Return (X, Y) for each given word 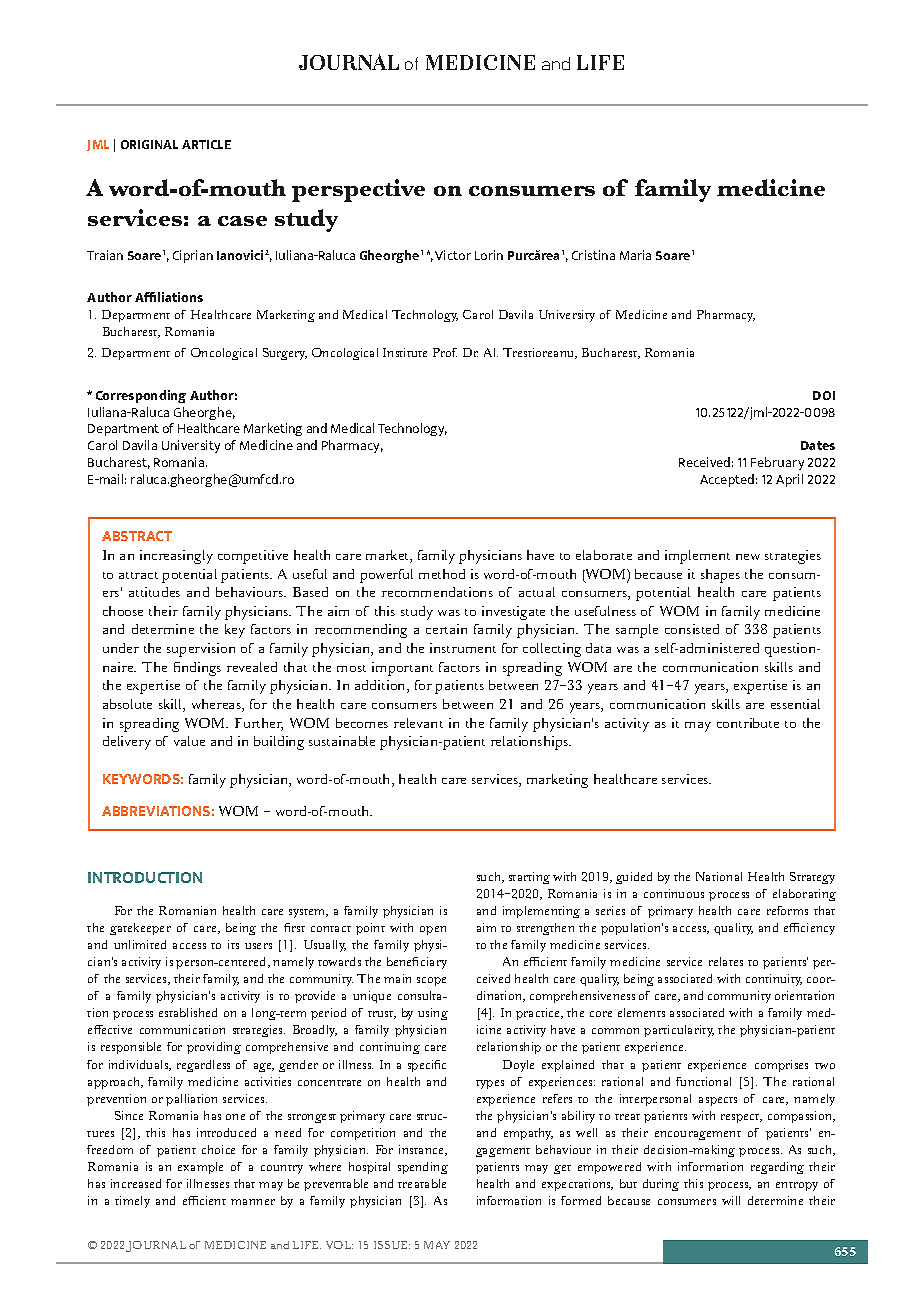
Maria (635, 255)
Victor (453, 255)
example (200, 1168)
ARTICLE (206, 144)
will (731, 1200)
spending (423, 1168)
